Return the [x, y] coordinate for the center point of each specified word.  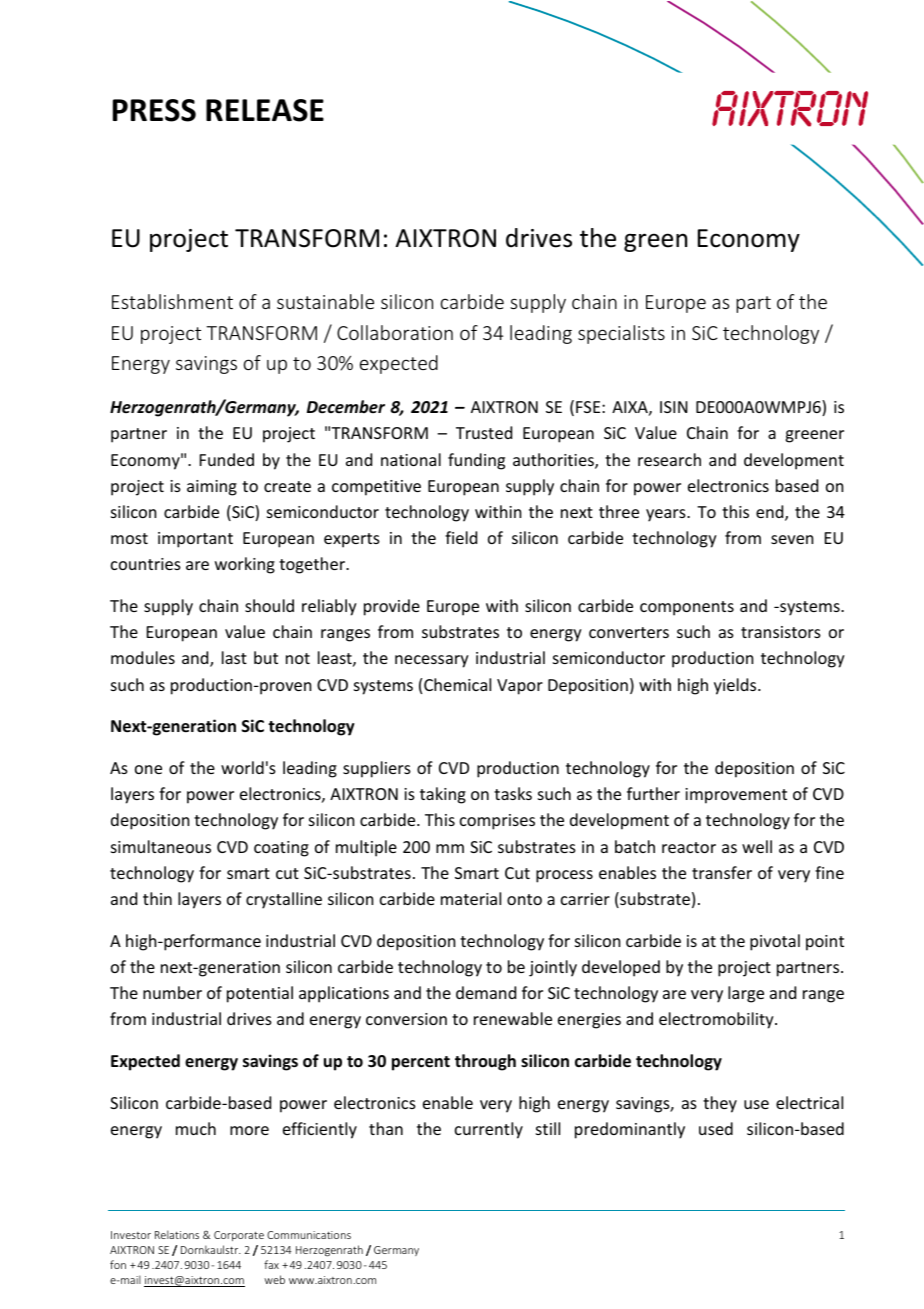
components [687, 608]
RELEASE [265, 110]
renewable [513, 1018]
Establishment [172, 301]
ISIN [674, 407]
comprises [497, 822]
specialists [621, 334]
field [461, 537]
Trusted [484, 432]
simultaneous [161, 846]
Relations [177, 1234]
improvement [736, 796]
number [172, 992]
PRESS [154, 110]
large [746, 994]
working [245, 565]
